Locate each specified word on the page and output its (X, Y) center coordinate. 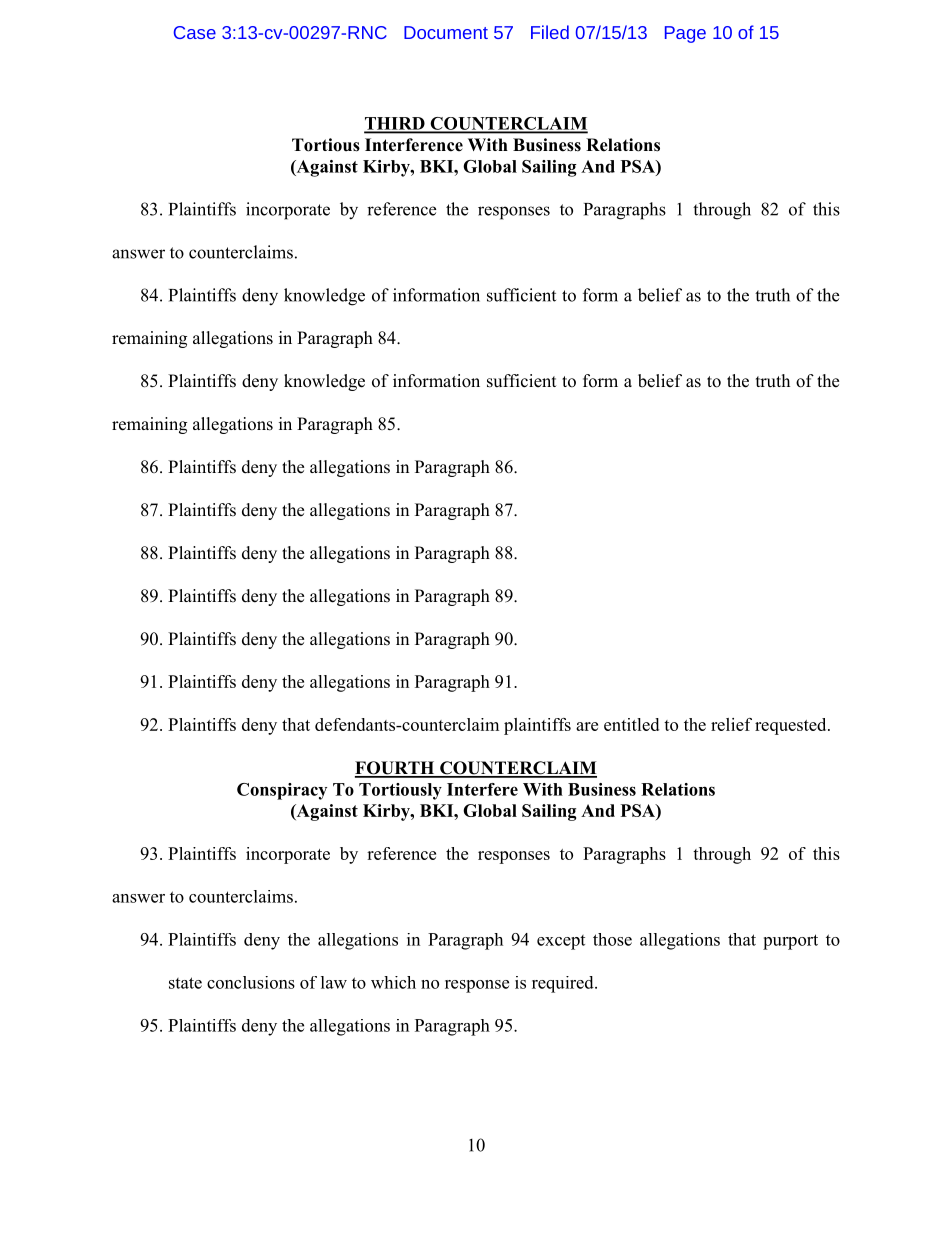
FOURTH (396, 769)
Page (685, 34)
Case (195, 32)
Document (446, 32)
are (587, 726)
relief (731, 724)
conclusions (251, 982)
